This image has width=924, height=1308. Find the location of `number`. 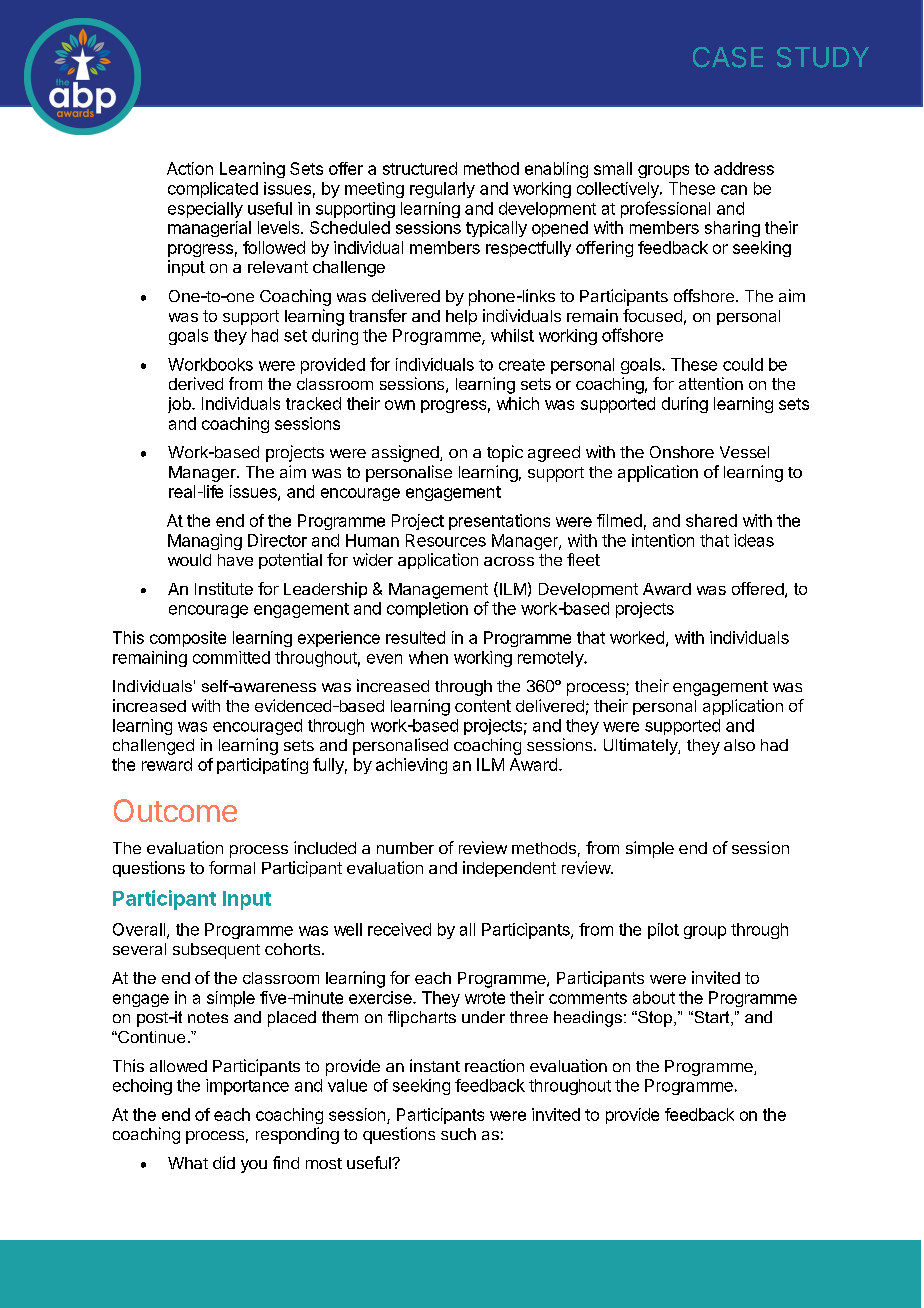

number is located at coordinates (405, 848).
